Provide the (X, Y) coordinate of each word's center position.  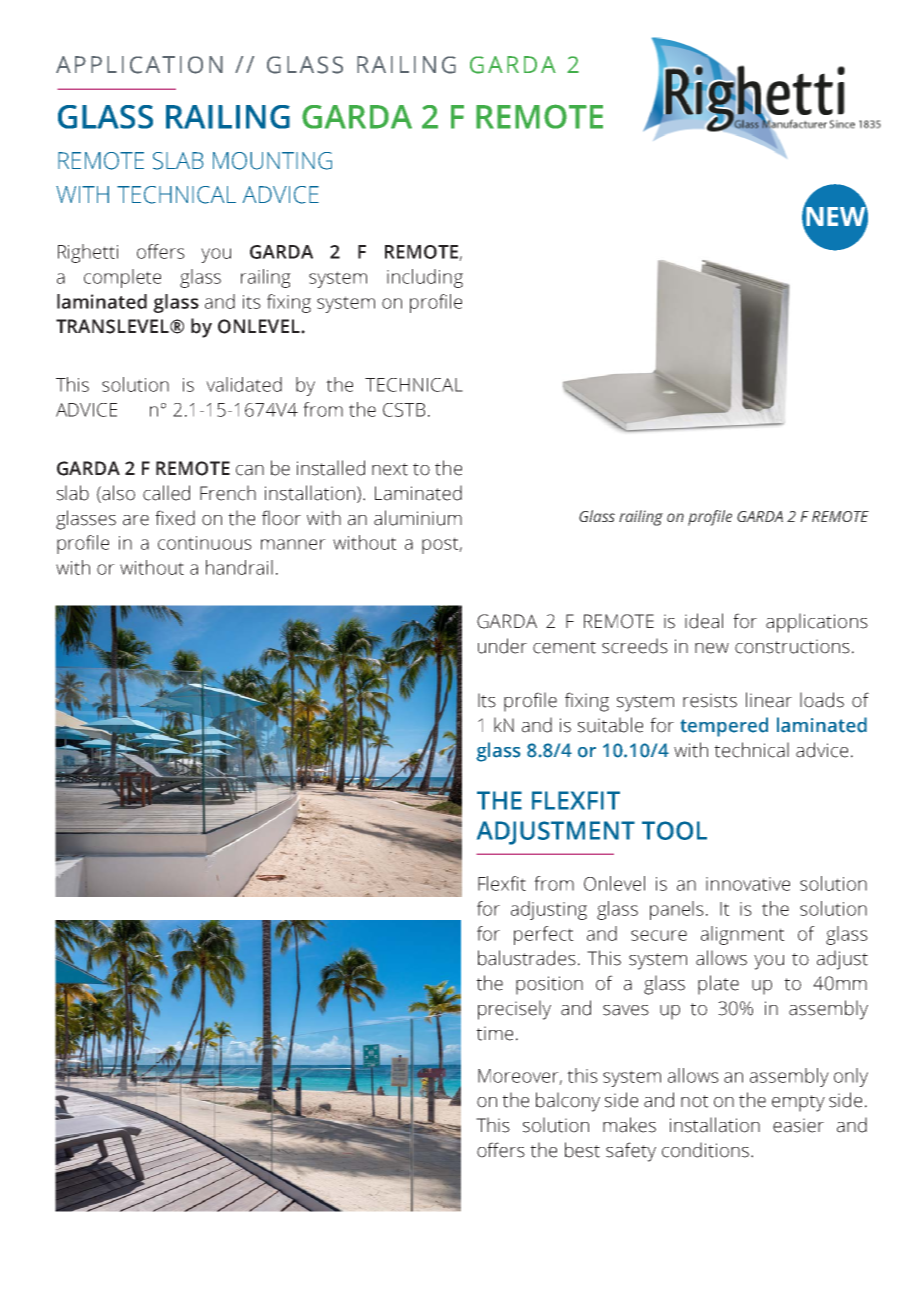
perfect (544, 935)
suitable (610, 725)
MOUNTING (272, 161)
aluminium (418, 518)
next (390, 469)
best (582, 1150)
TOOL (674, 830)
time (494, 1033)
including (425, 278)
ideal (704, 621)
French (228, 493)
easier (798, 1125)
